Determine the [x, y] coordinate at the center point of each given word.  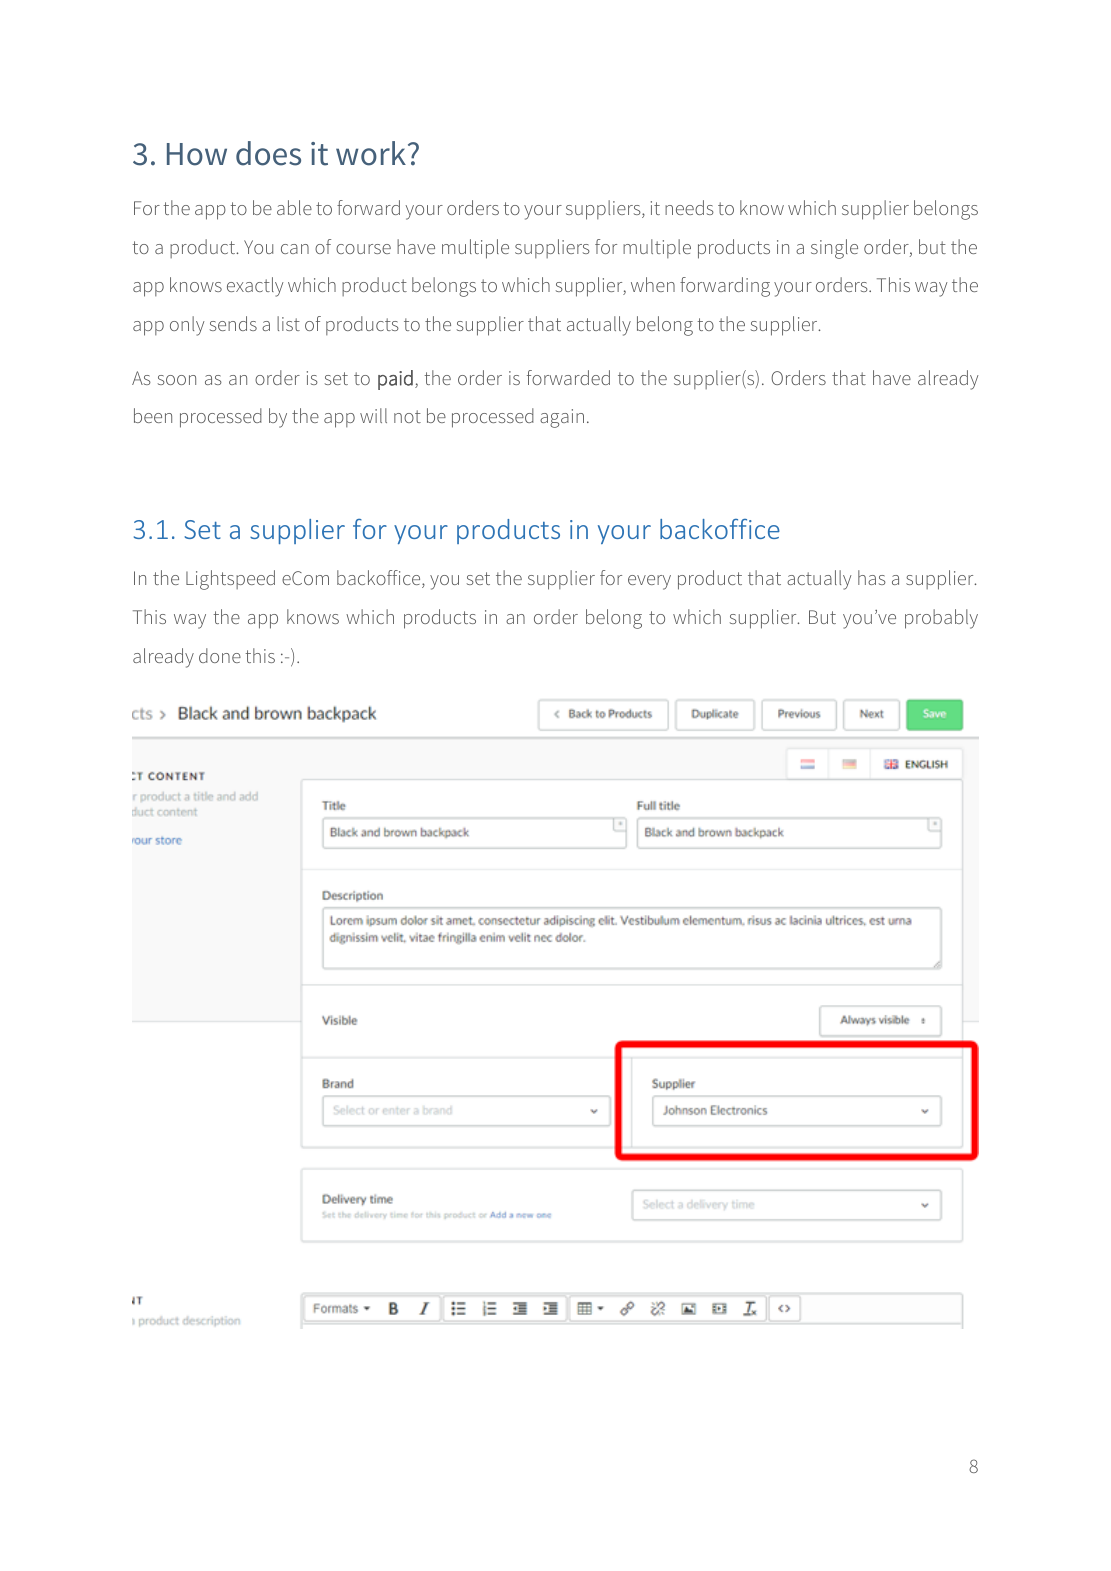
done [220, 655]
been [153, 415]
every [649, 582]
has [872, 577]
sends [233, 323]
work [372, 153]
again [562, 418]
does [268, 153]
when [653, 284]
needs [689, 207]
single [834, 249]
